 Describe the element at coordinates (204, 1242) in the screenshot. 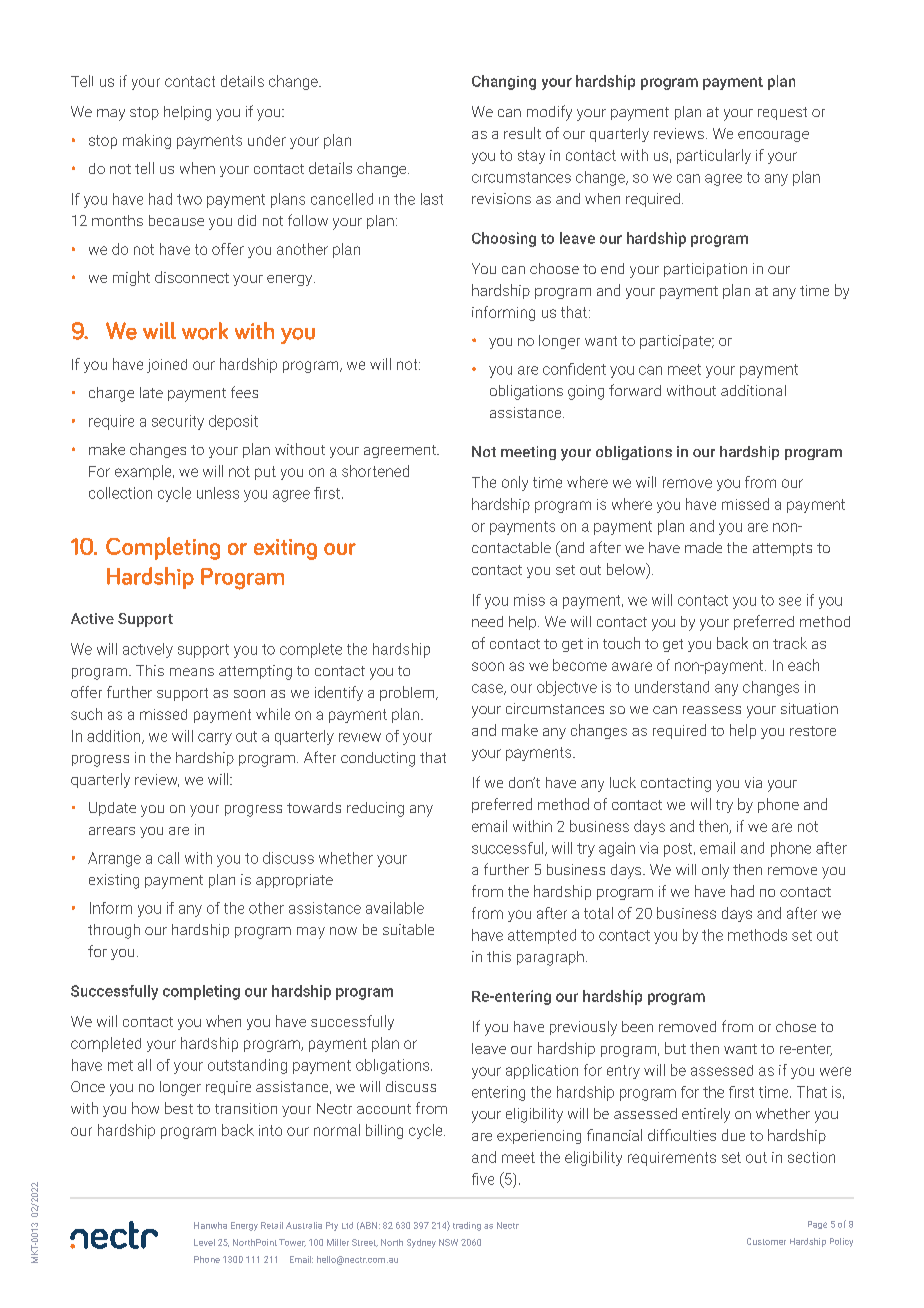

I see `Level` at that location.
